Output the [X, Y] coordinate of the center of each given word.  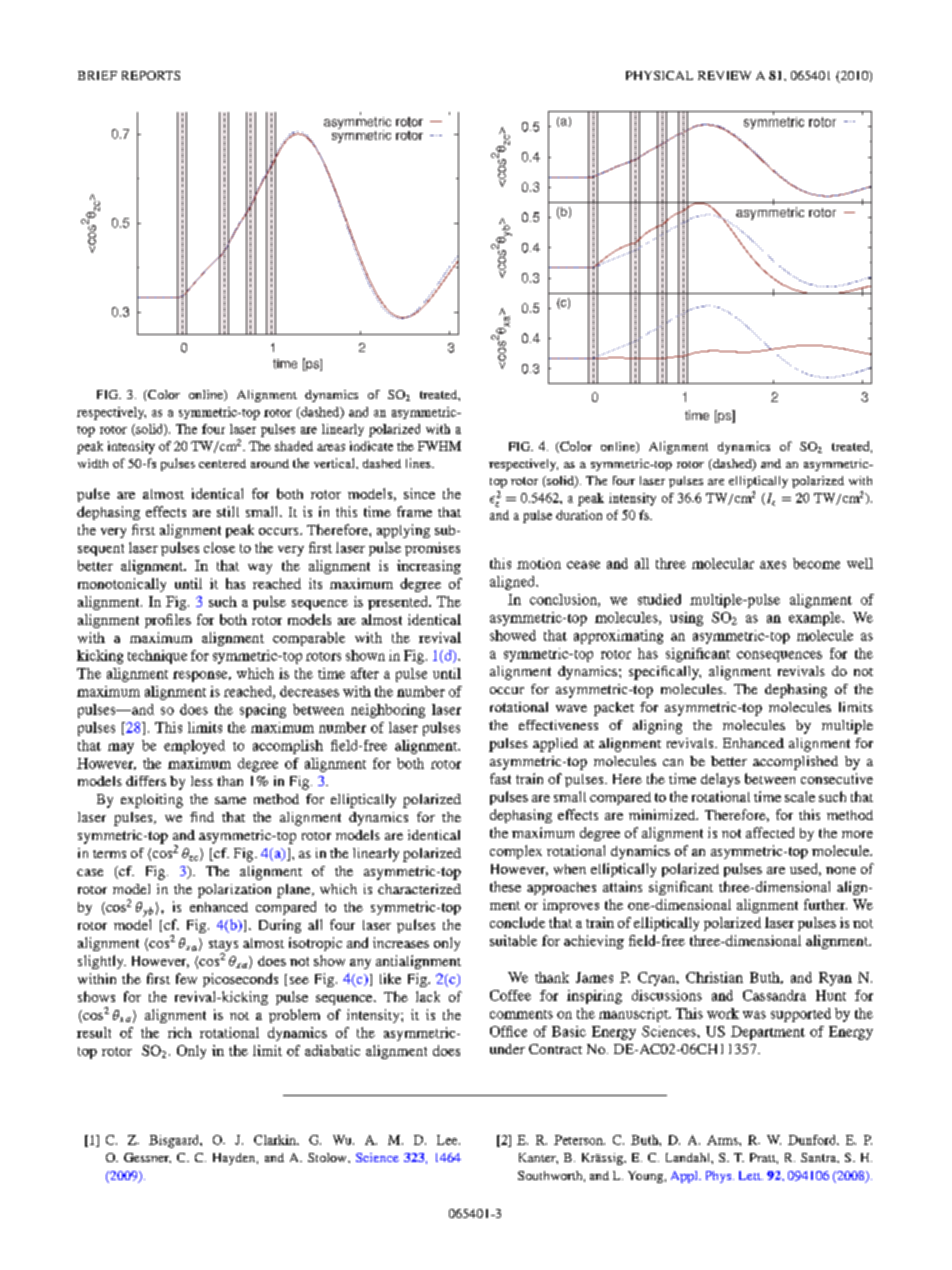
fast [500, 778]
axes [773, 565]
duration [579, 515]
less [202, 781]
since [419, 493]
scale [800, 796]
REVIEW [724, 75]
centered [222, 463]
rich [180, 1032]
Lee [448, 1140]
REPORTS [151, 75]
